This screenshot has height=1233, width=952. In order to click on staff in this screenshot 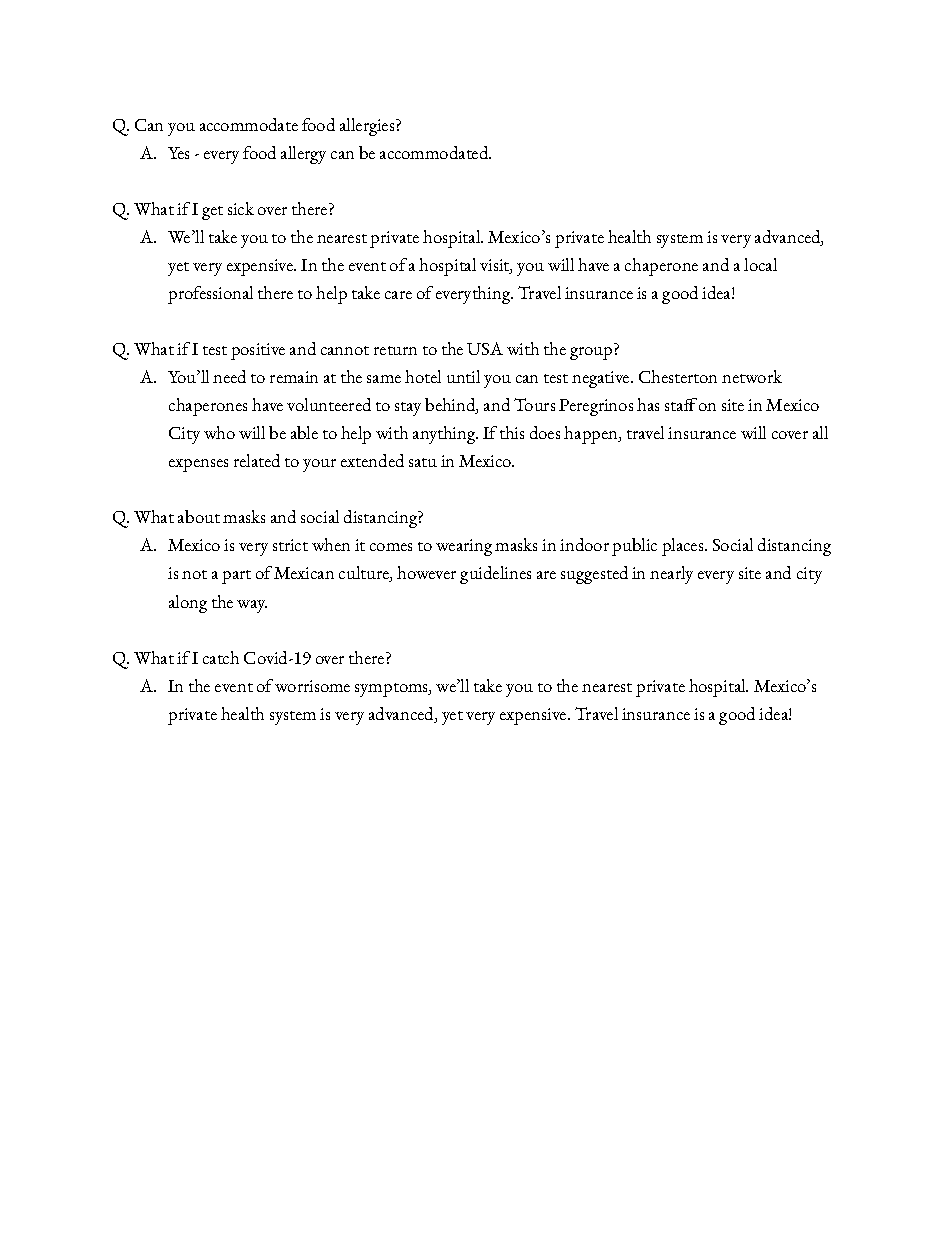, I will do `click(681, 404)`.
